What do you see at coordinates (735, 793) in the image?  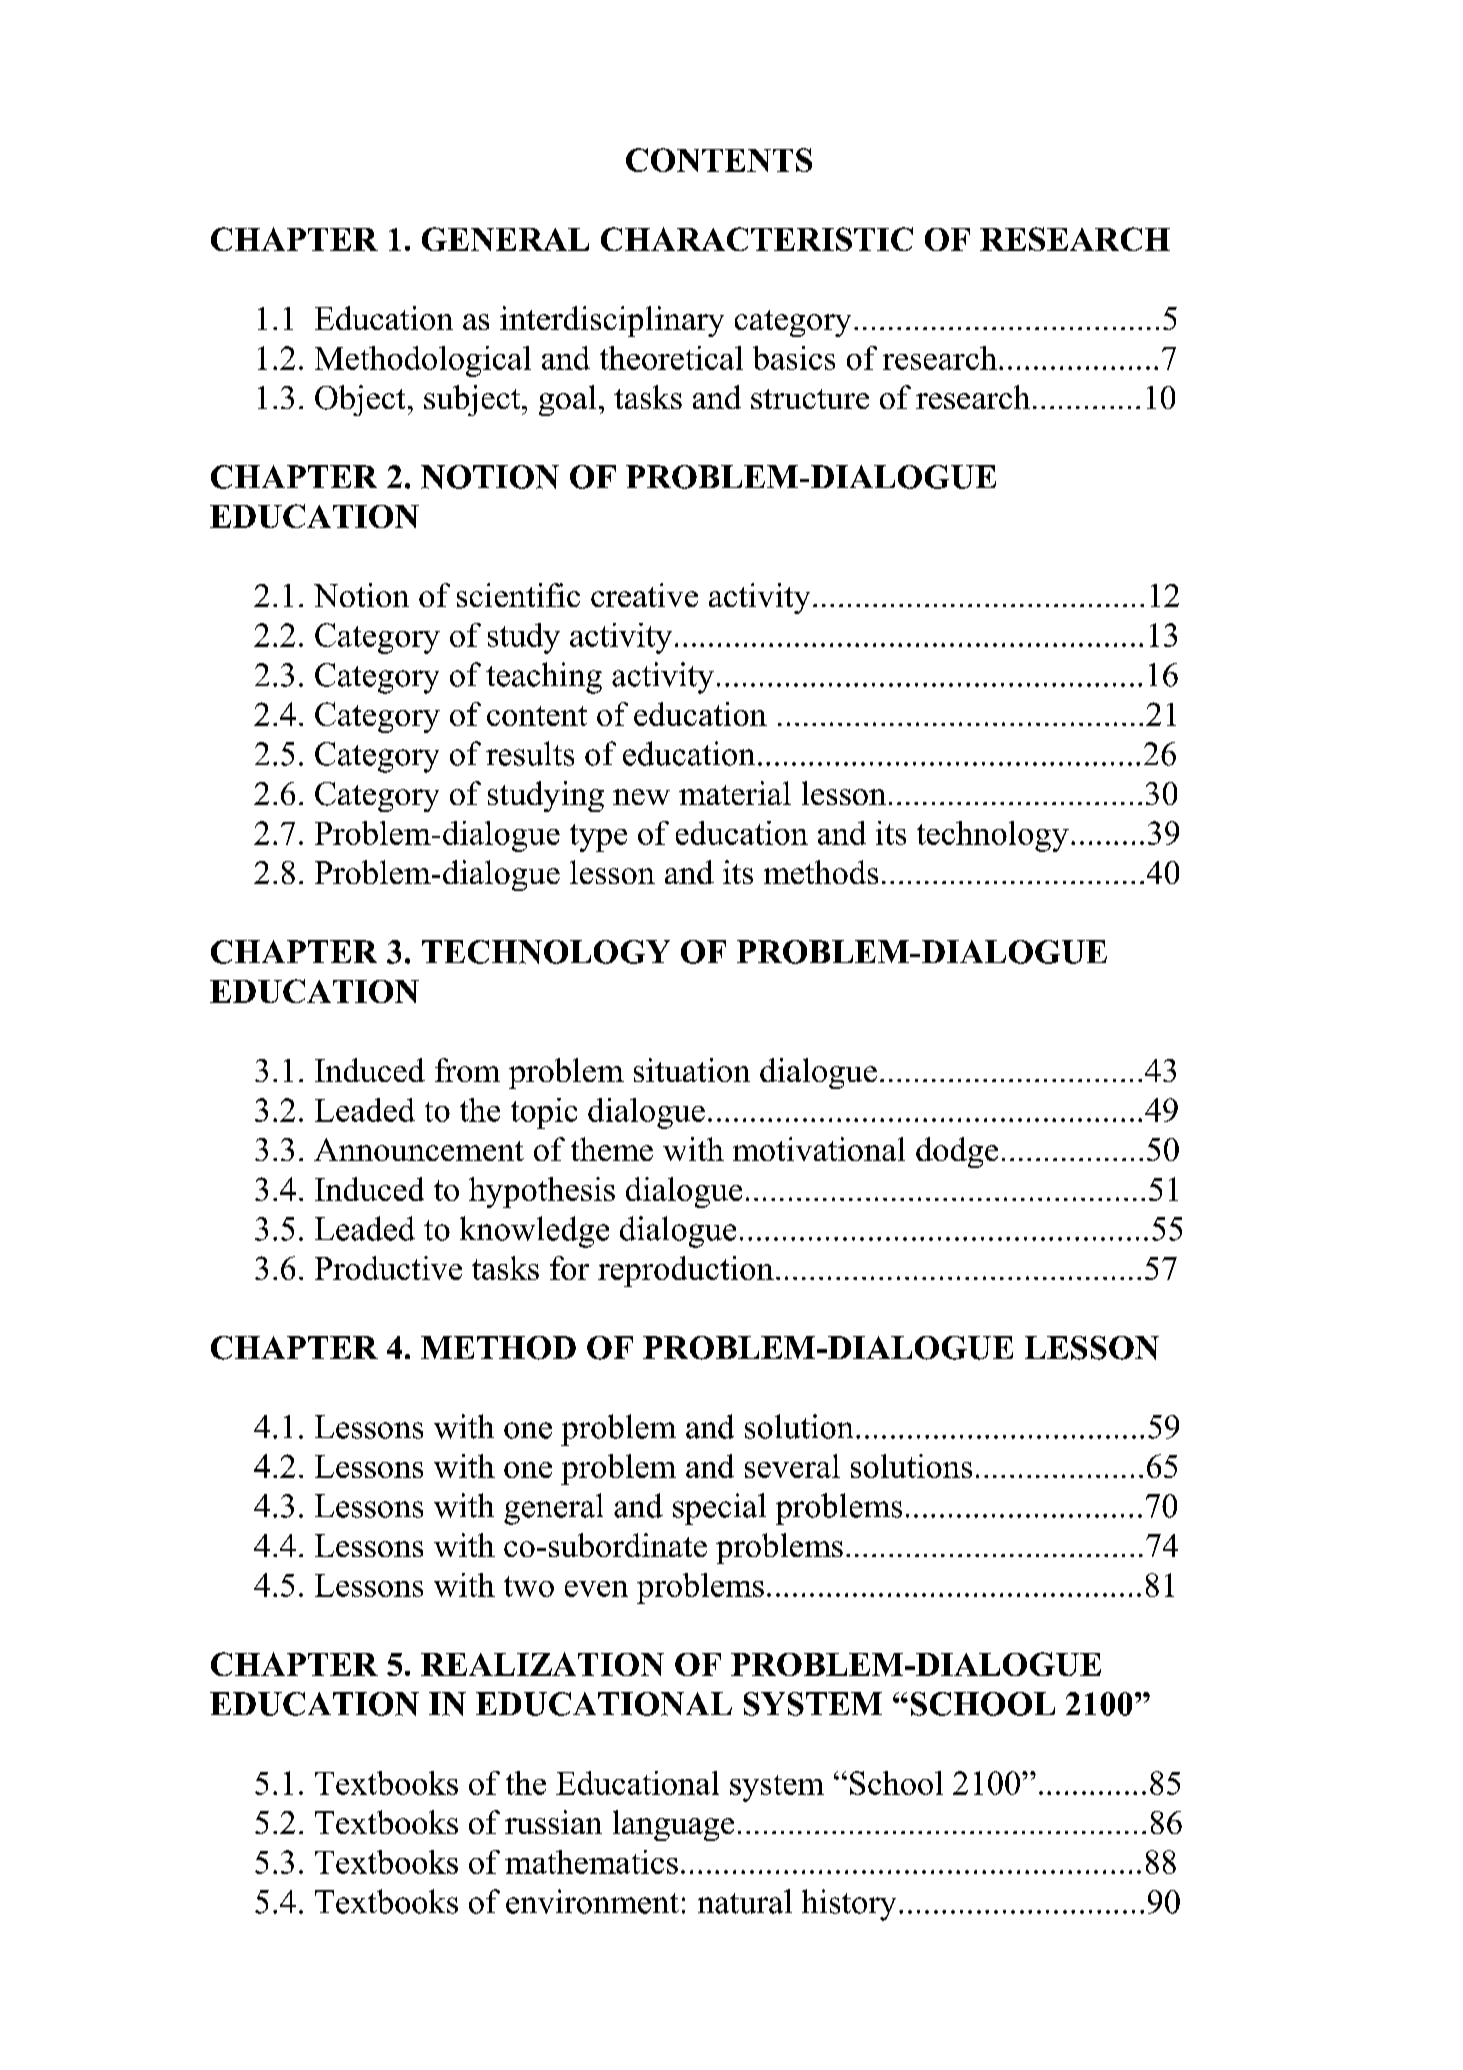 I see `material` at bounding box center [735, 793].
